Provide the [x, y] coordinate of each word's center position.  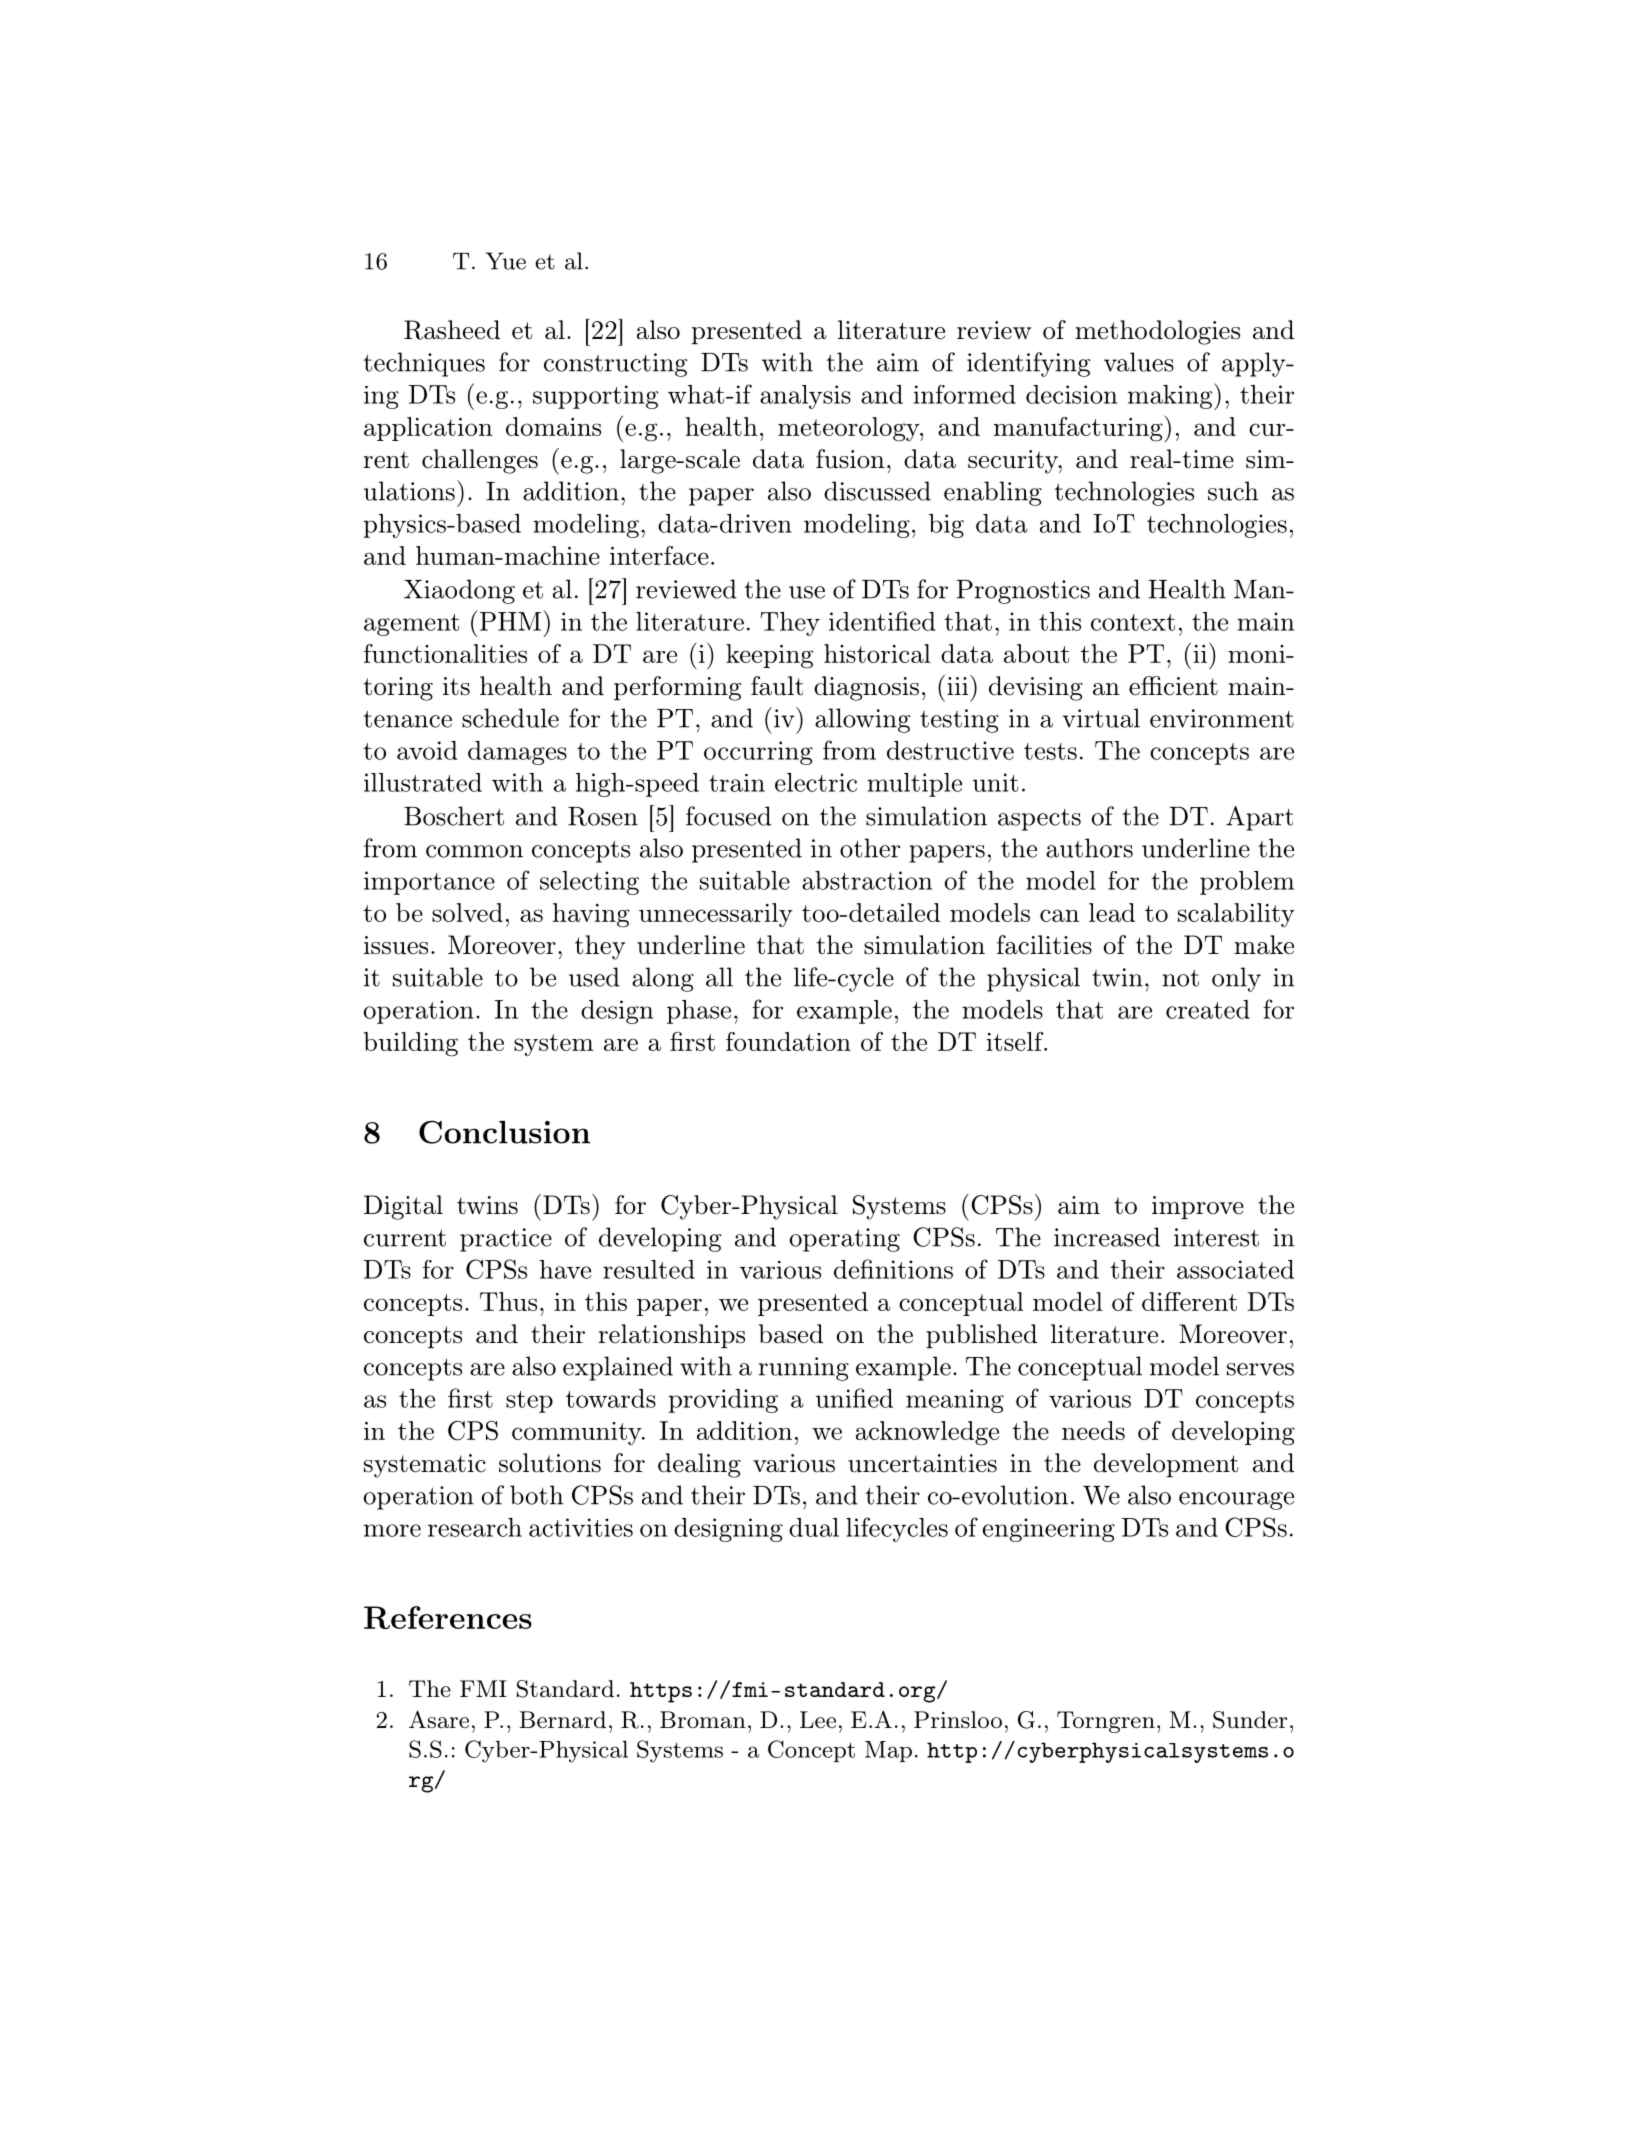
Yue [505, 261]
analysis [805, 397]
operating [844, 1240]
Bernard [562, 1719]
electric [816, 782]
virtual [1101, 718]
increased [1107, 1237]
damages [517, 753]
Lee [818, 1719]
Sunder [1250, 1720]
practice [506, 1240]
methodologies [1157, 332]
